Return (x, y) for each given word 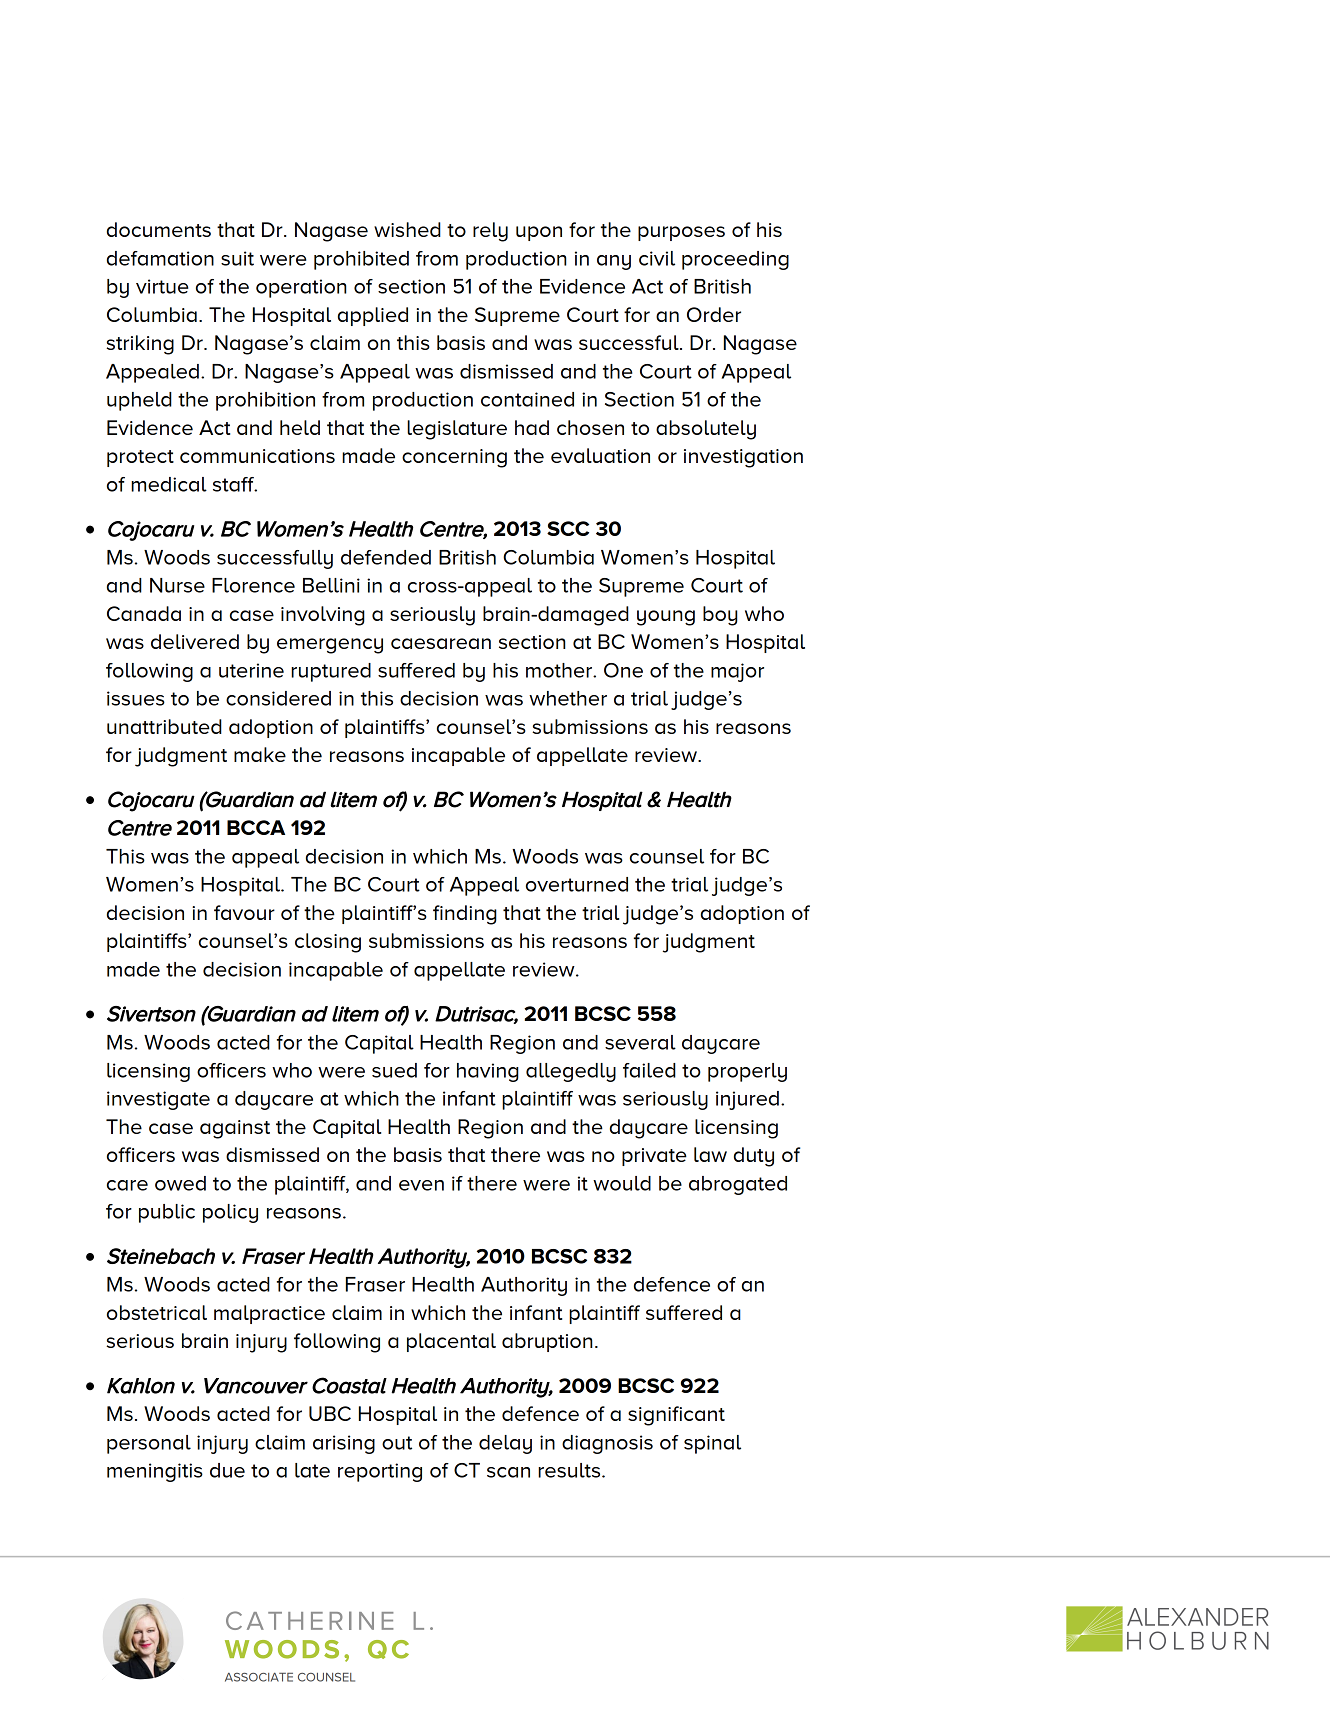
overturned (577, 884)
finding (465, 915)
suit (237, 258)
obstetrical (157, 1312)
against (235, 1129)
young (666, 618)
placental (451, 1342)
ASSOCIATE (259, 1677)
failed (649, 1070)
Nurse (177, 585)
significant (676, 1416)
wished (407, 229)
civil (657, 258)
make (260, 754)
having (488, 1072)
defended (386, 557)
